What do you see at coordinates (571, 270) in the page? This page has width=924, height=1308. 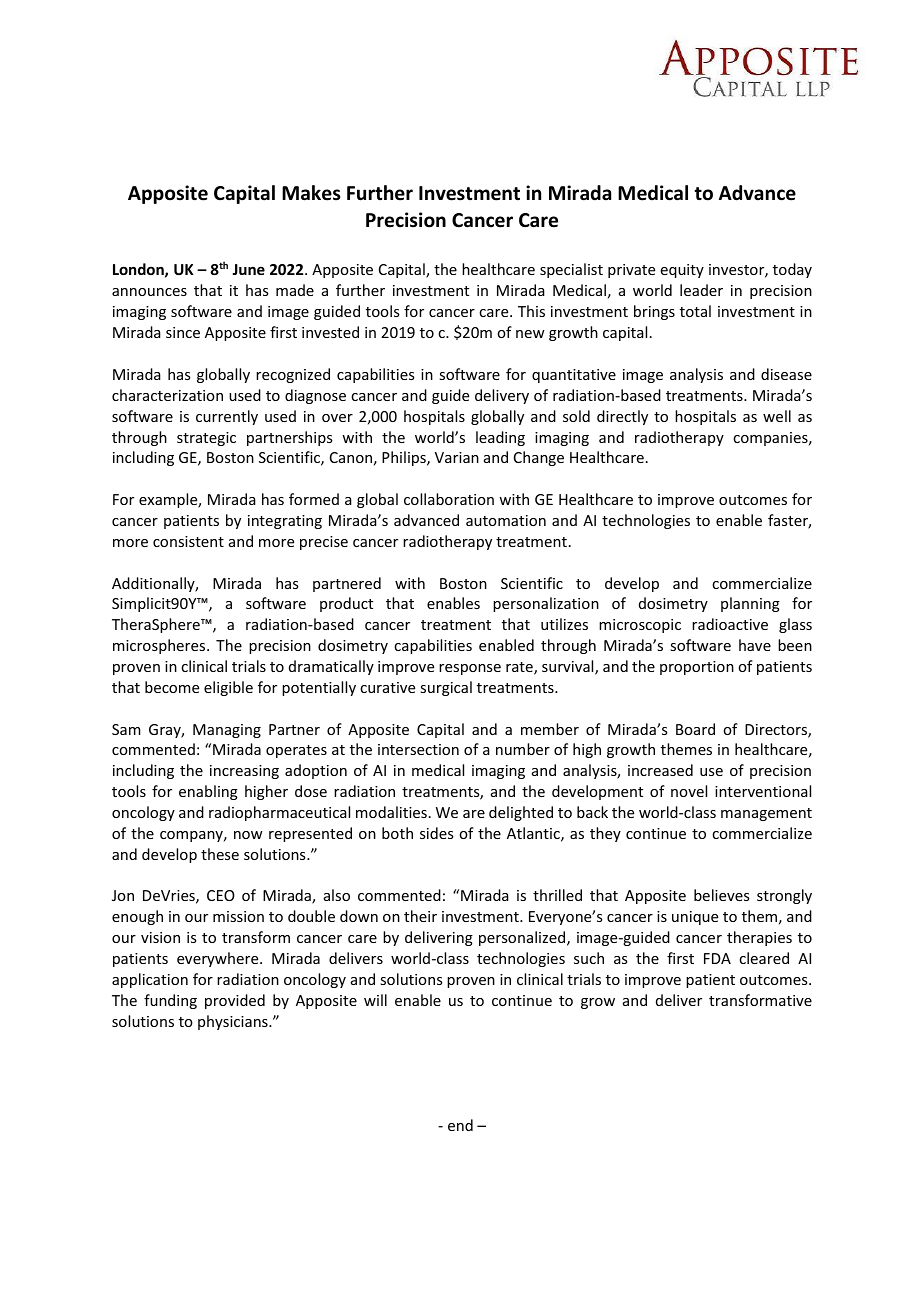 I see `specialist` at bounding box center [571, 270].
